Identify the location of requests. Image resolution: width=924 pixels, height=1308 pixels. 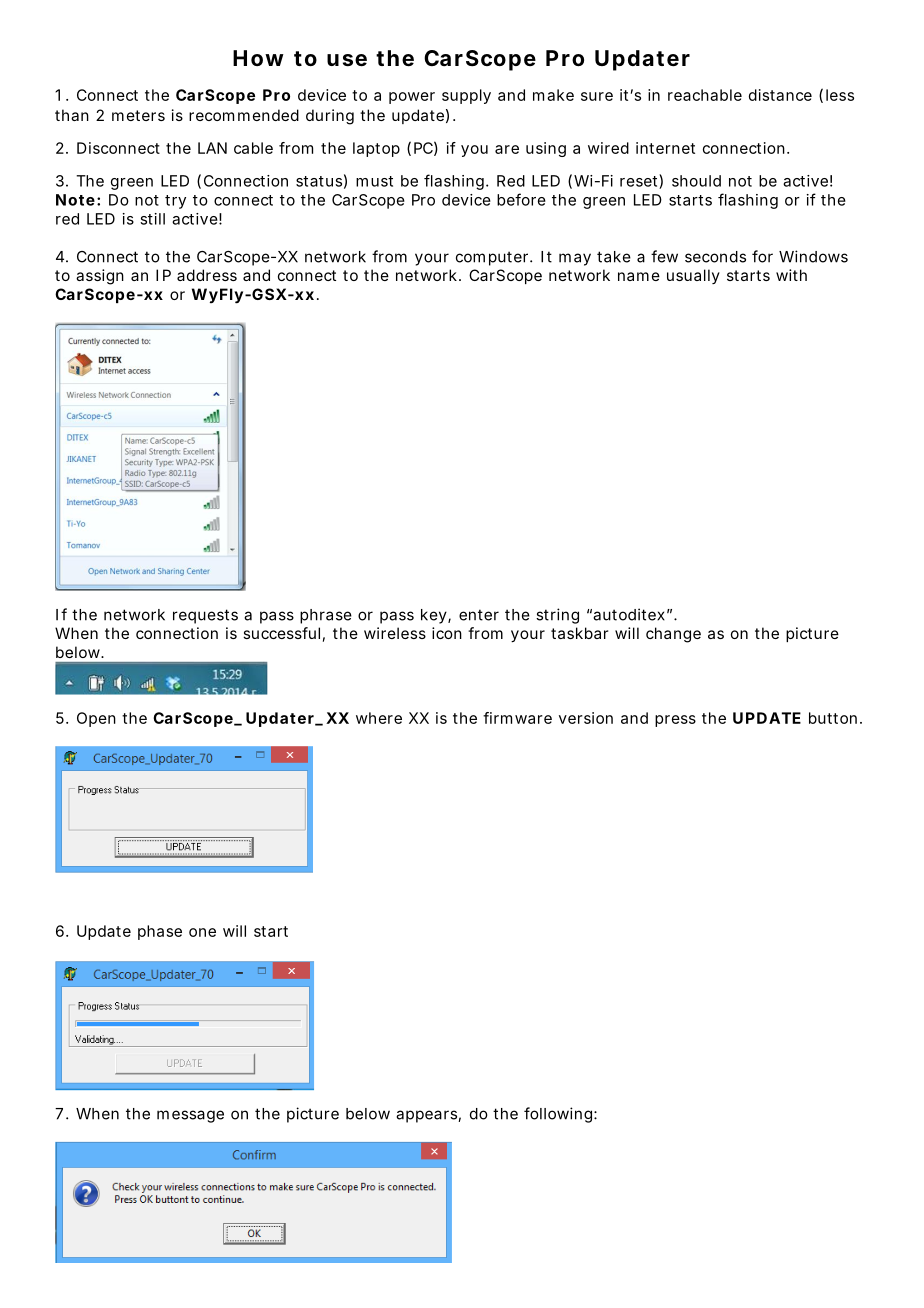
(205, 616).
